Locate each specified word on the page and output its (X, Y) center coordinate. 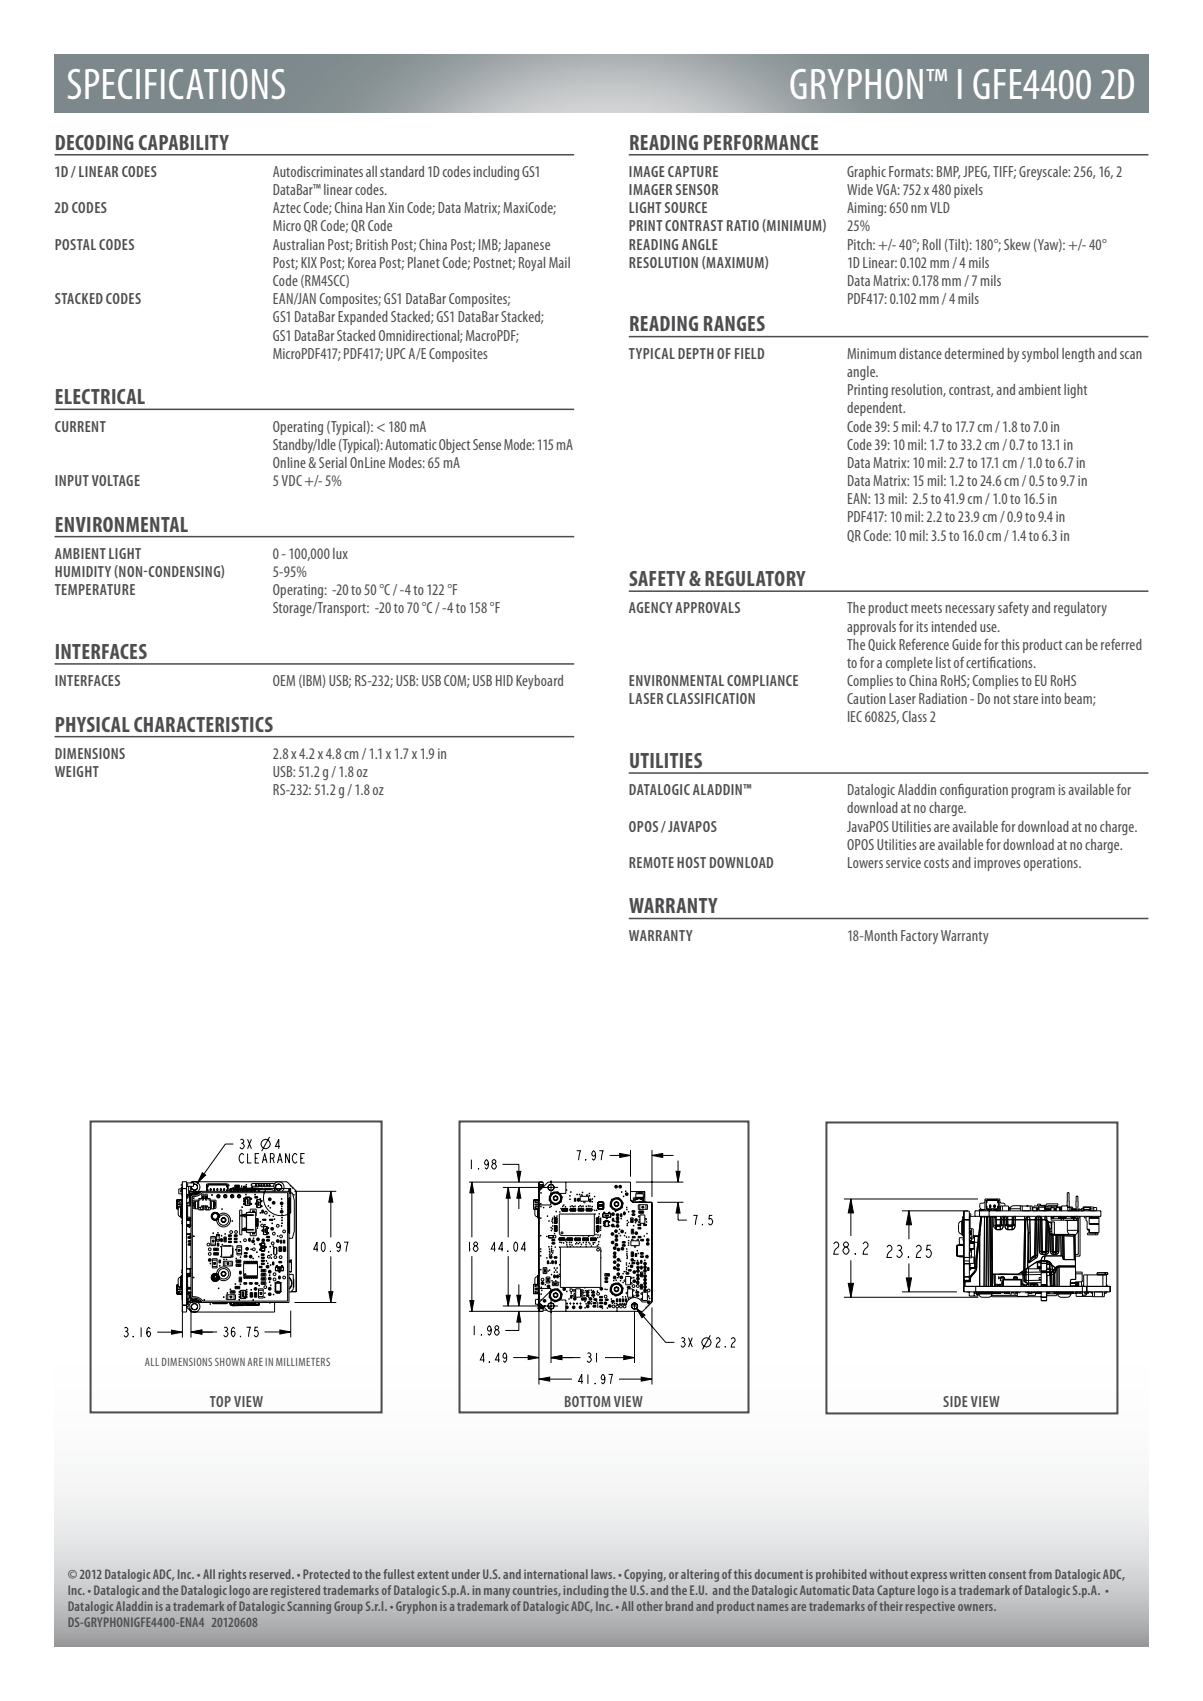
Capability (184, 142)
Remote (651, 862)
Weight (77, 771)
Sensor (697, 189)
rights (232, 1575)
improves (997, 864)
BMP (948, 172)
